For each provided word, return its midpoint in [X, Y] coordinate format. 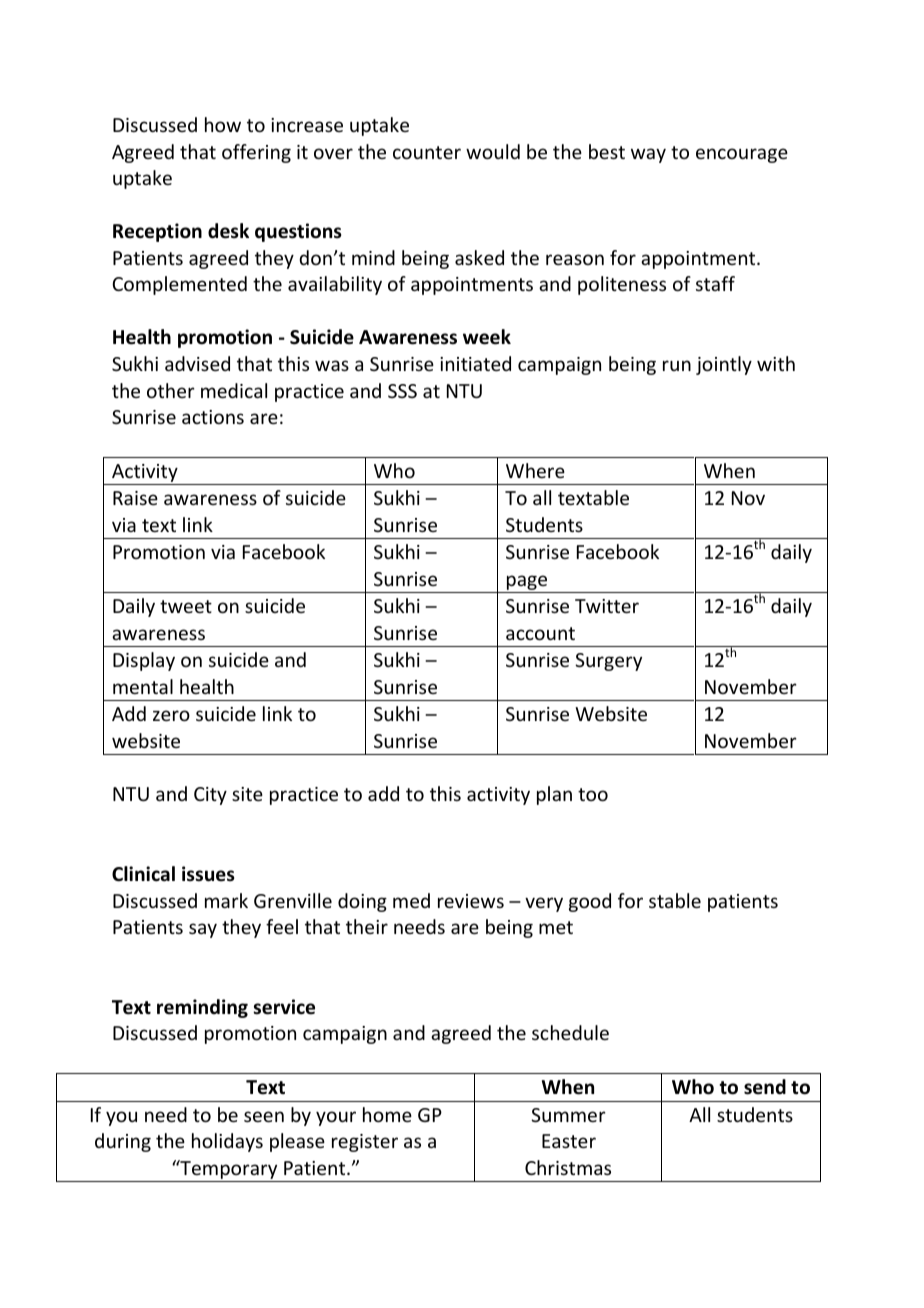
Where [535, 470]
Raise [135, 498]
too [593, 794]
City [210, 796]
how [223, 124]
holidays [227, 1142]
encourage [742, 155]
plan [554, 795]
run [677, 365]
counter [427, 152]
